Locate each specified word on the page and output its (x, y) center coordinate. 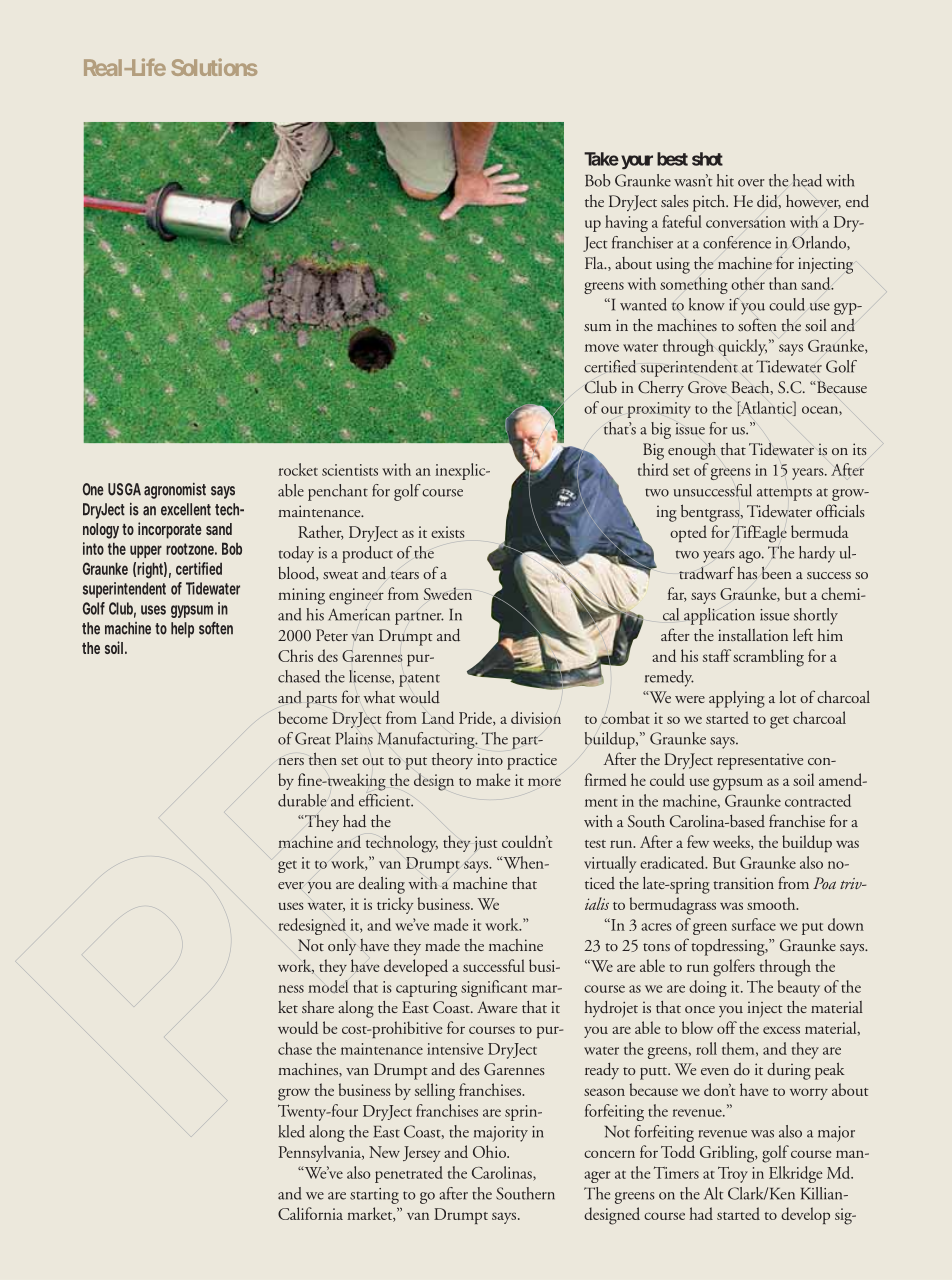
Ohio (490, 1151)
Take (601, 159)
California (310, 1213)
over (751, 183)
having (626, 223)
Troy (733, 1174)
